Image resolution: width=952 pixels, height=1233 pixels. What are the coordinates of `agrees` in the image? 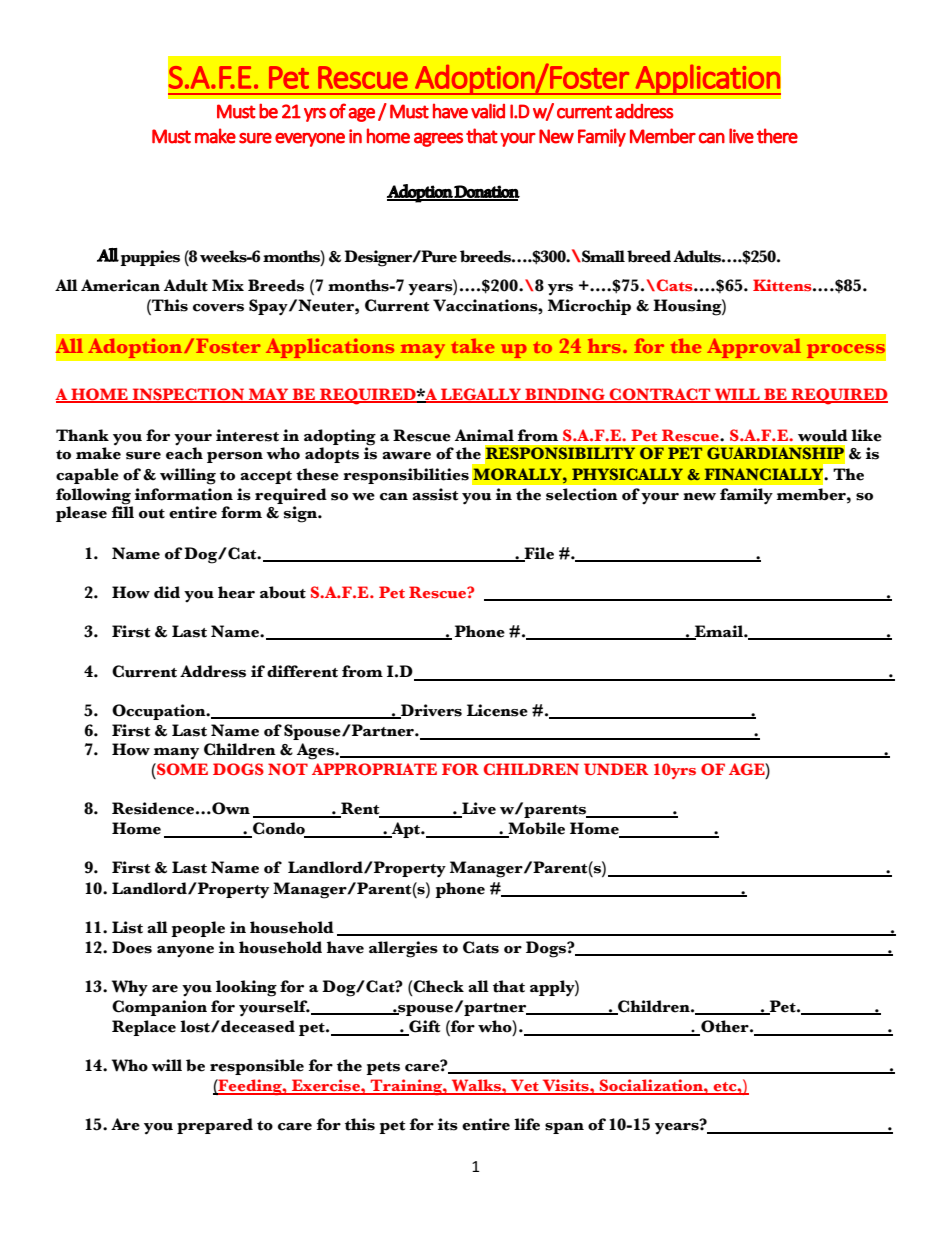 It's located at (438, 140).
